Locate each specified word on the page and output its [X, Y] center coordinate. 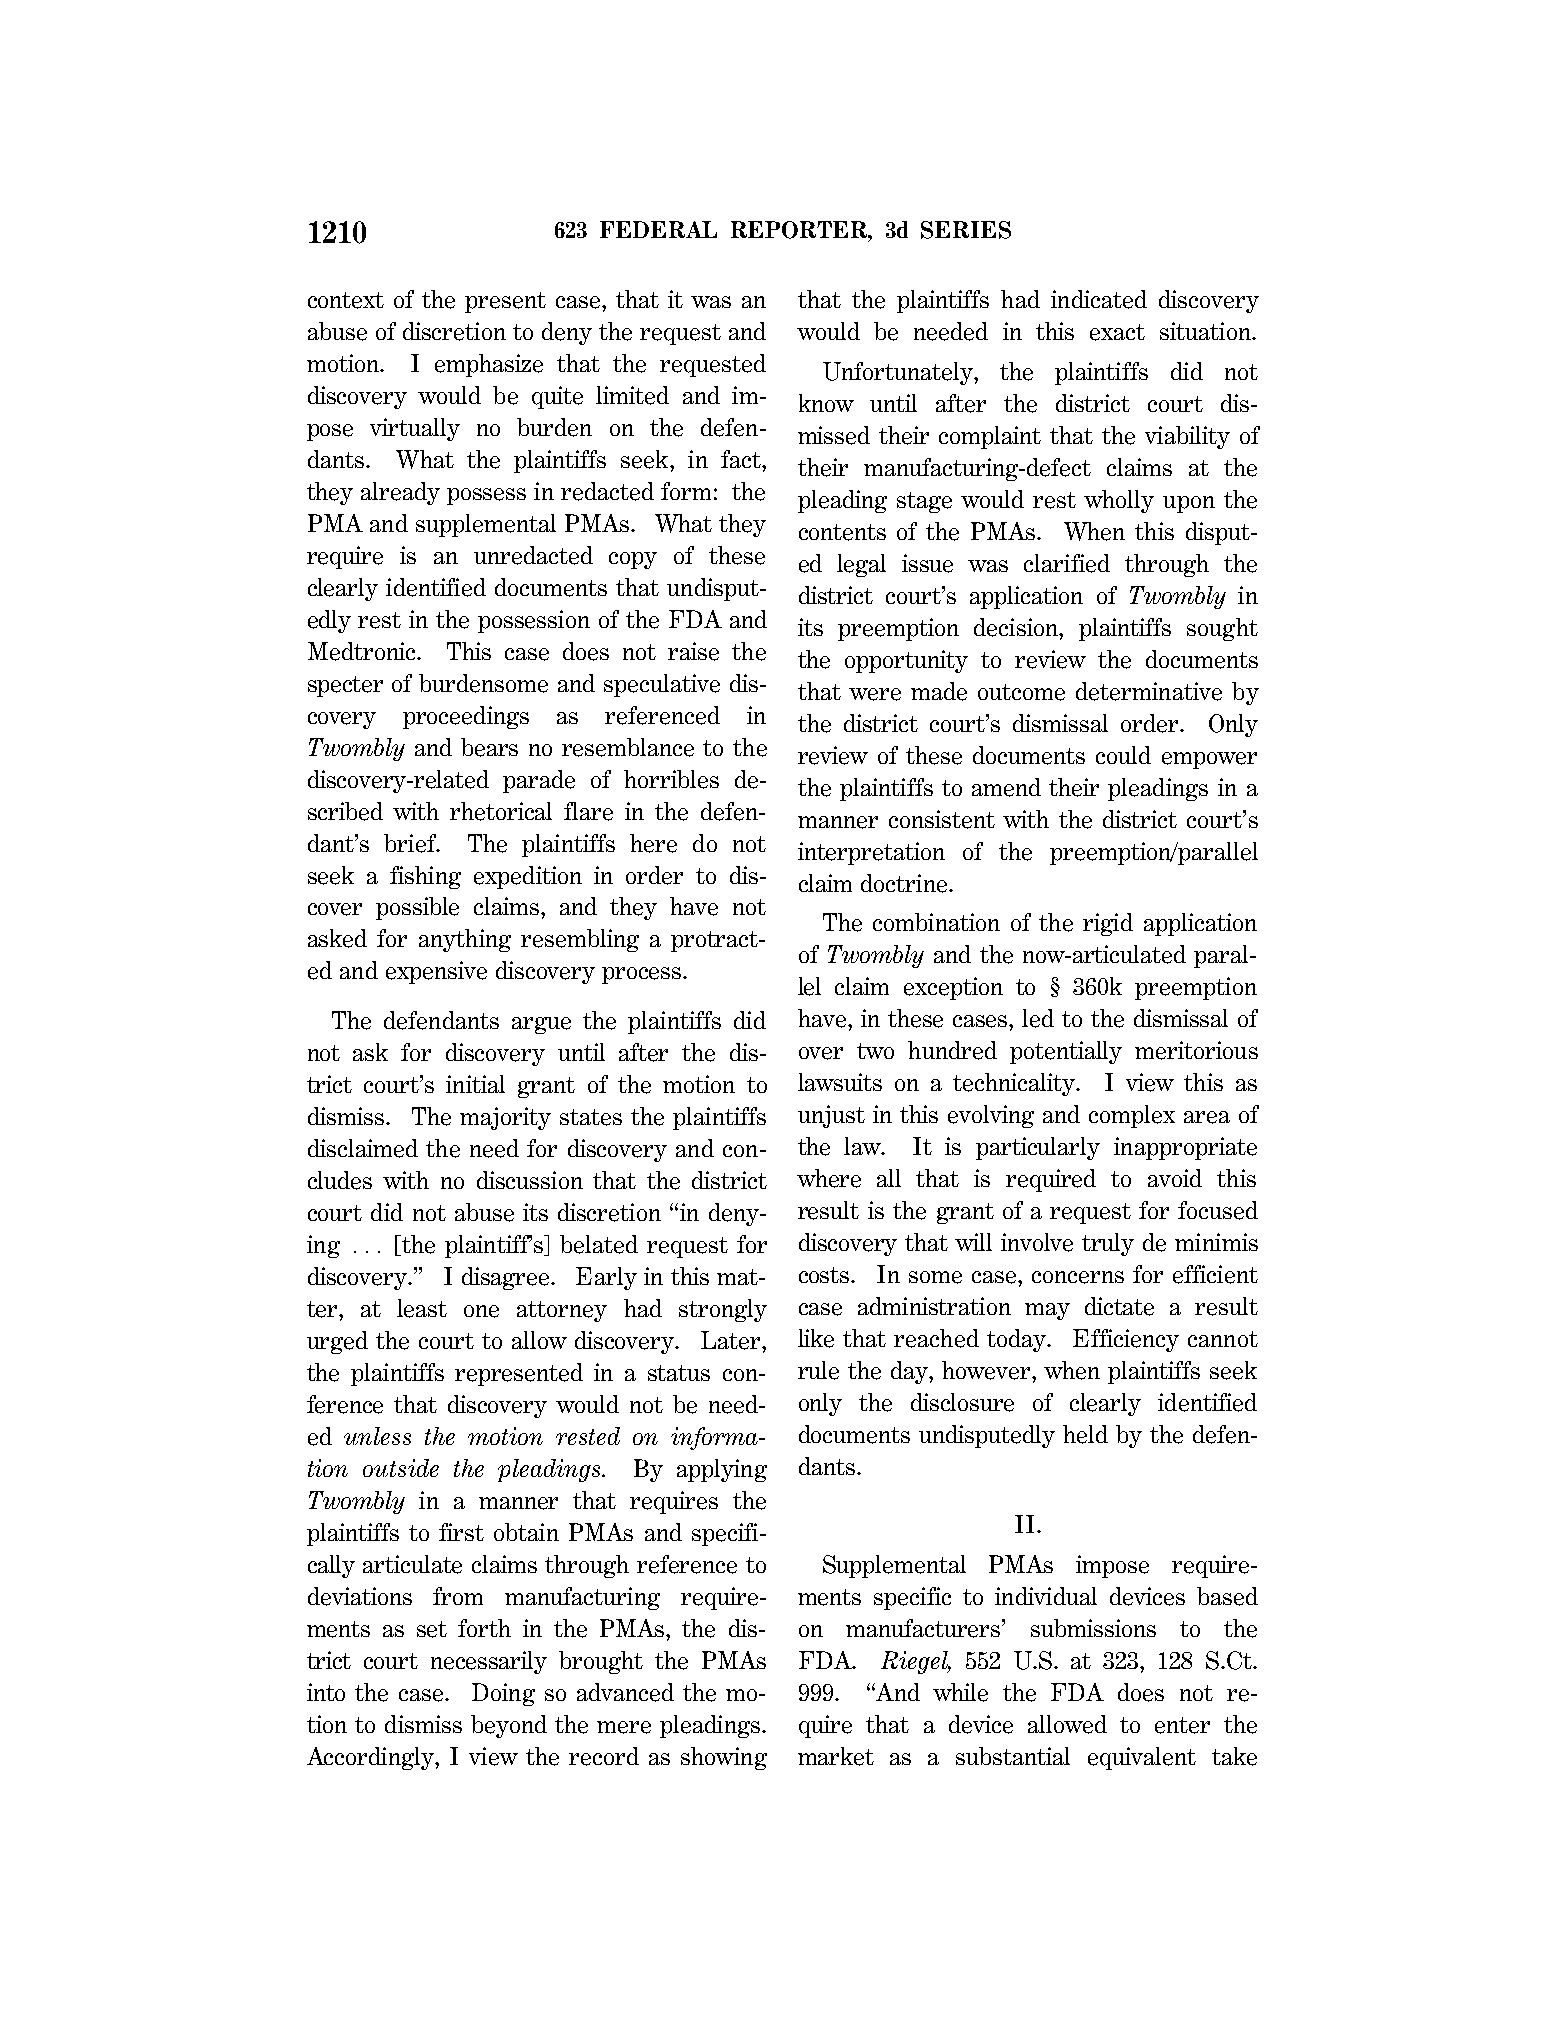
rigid [1108, 924]
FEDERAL [658, 229]
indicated [1099, 299]
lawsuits [840, 1082]
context [346, 300]
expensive [436, 972]
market [836, 1756]
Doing [503, 1694]
